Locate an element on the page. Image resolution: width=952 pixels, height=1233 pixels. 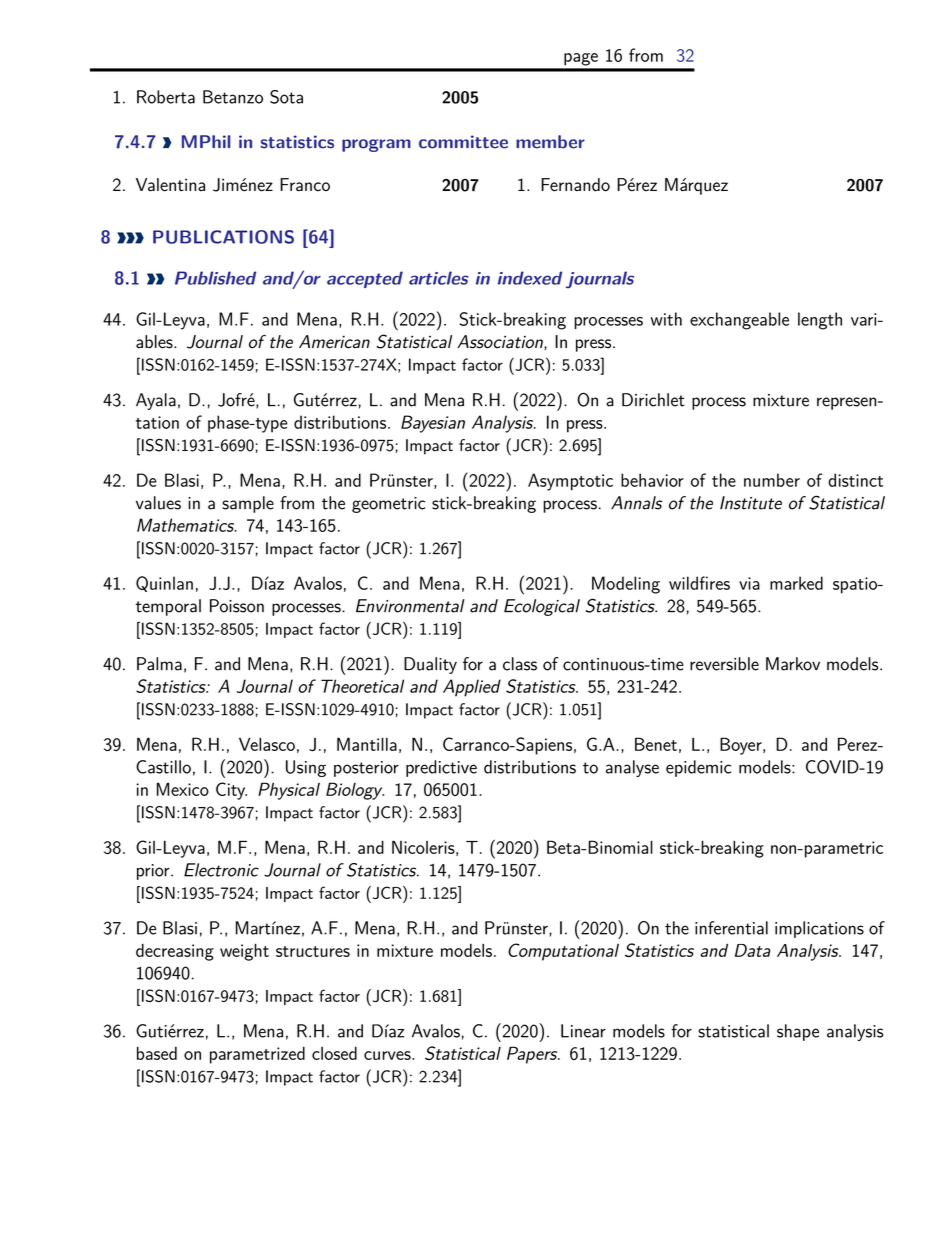
Papers is located at coordinates (533, 1055).
